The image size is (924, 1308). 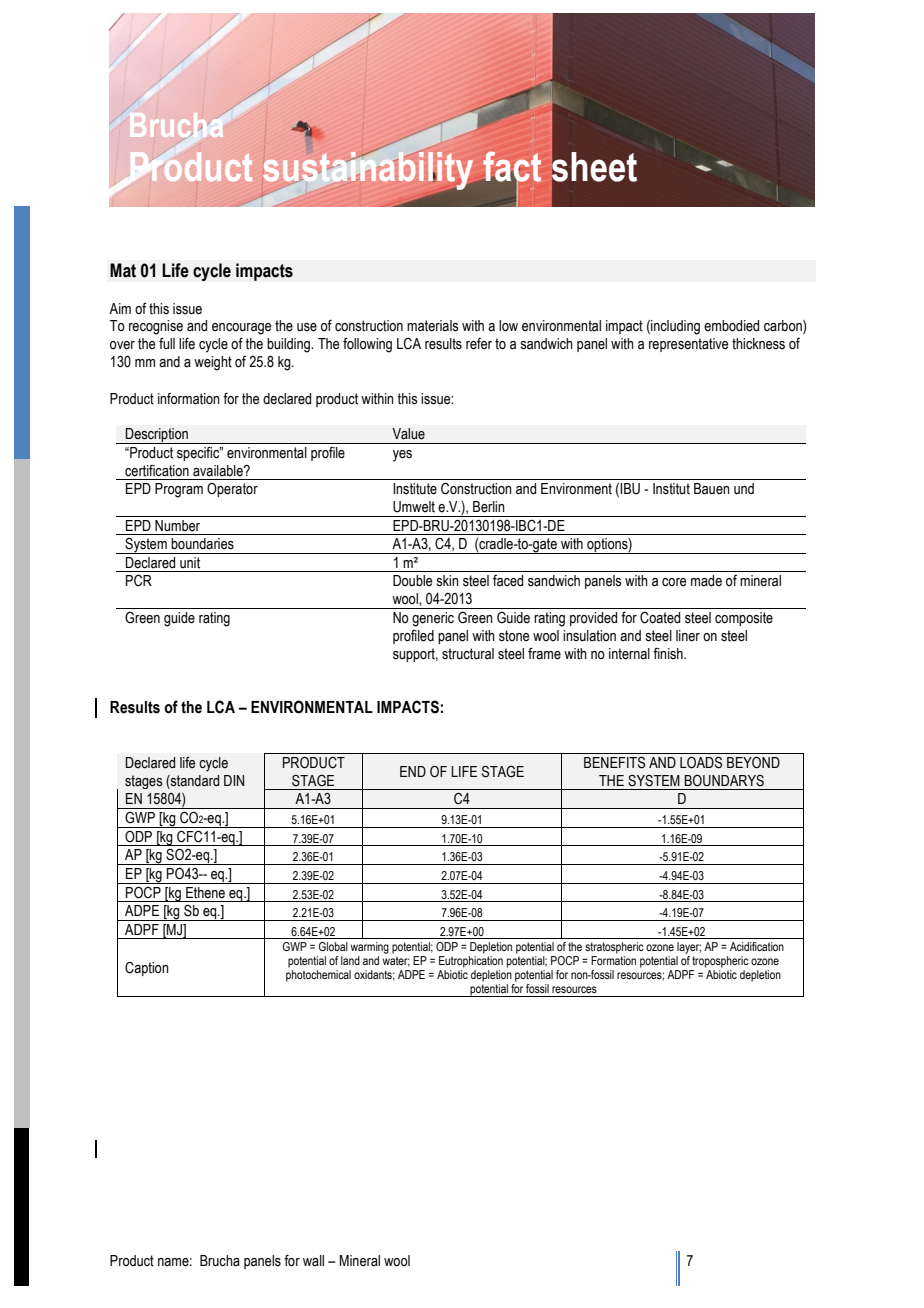 What do you see at coordinates (318, 976) in the page?
I see `photochemical` at bounding box center [318, 976].
